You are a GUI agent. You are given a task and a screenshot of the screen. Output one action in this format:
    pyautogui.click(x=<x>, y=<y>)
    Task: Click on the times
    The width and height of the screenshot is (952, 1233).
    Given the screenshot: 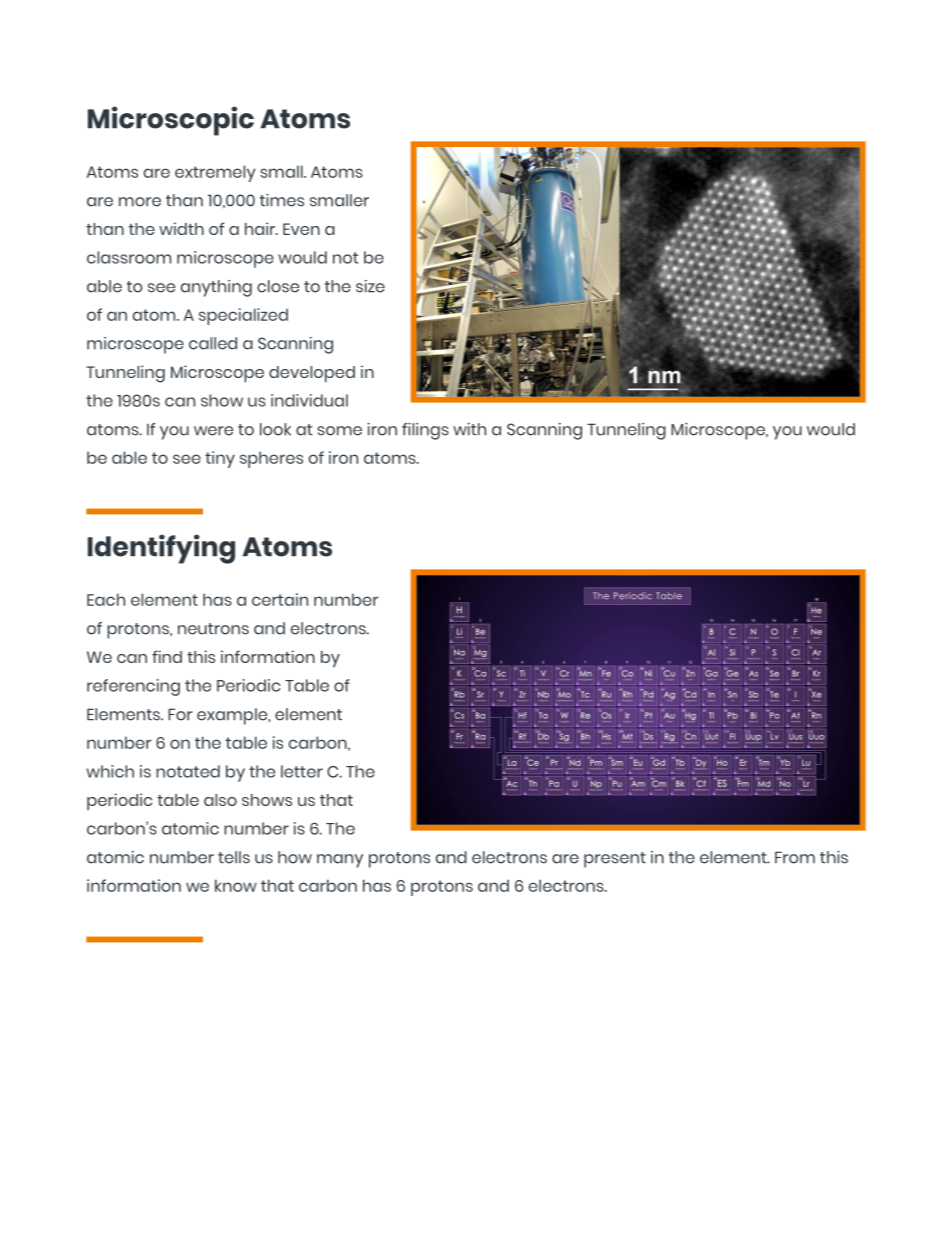 What is the action you would take?
    pyautogui.click(x=282, y=200)
